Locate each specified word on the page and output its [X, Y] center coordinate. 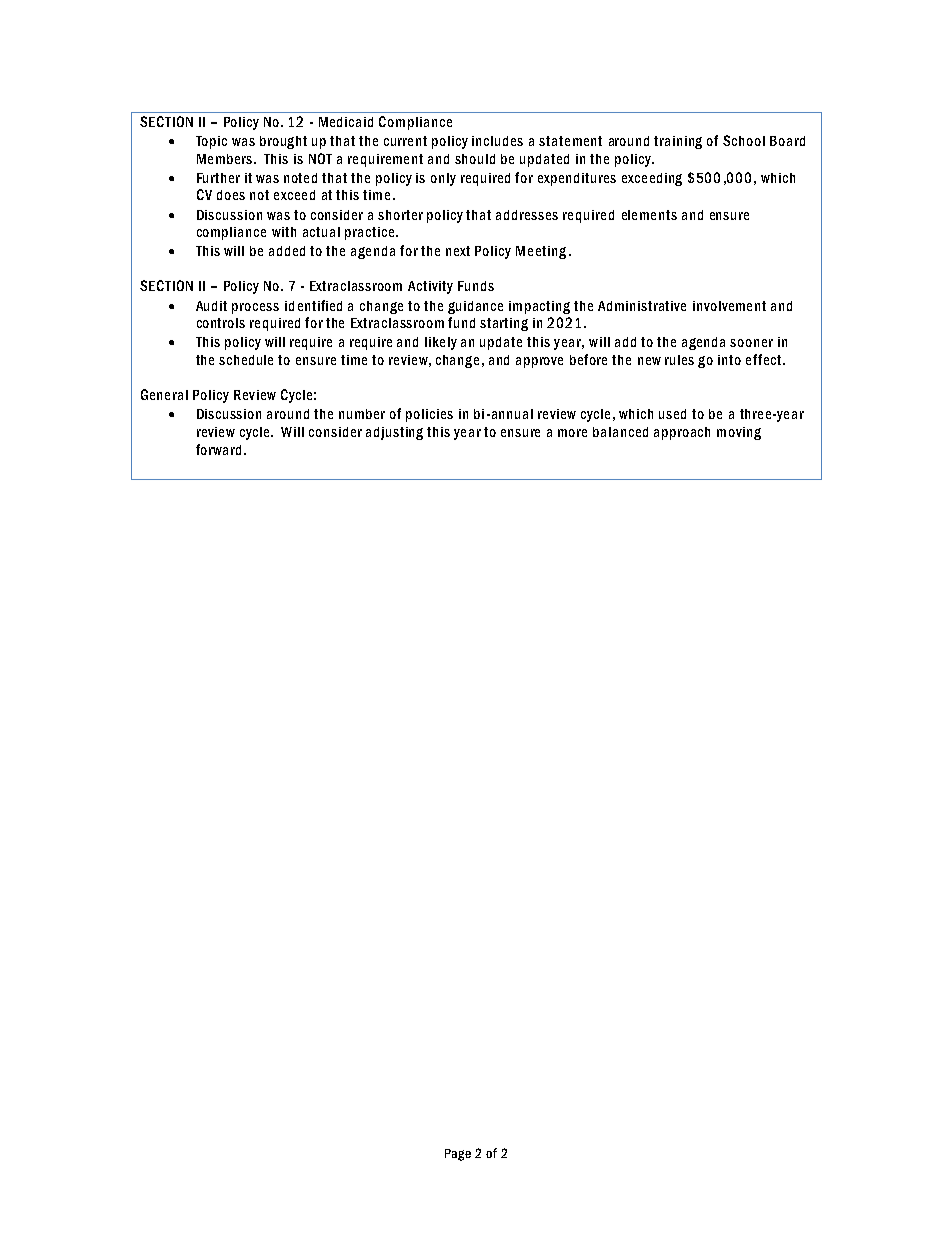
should [475, 159]
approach [682, 433]
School [744, 140]
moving [739, 433]
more [572, 433]
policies [429, 415]
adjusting [394, 433]
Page [458, 1155]
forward [218, 449]
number [362, 414]
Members [226, 159]
